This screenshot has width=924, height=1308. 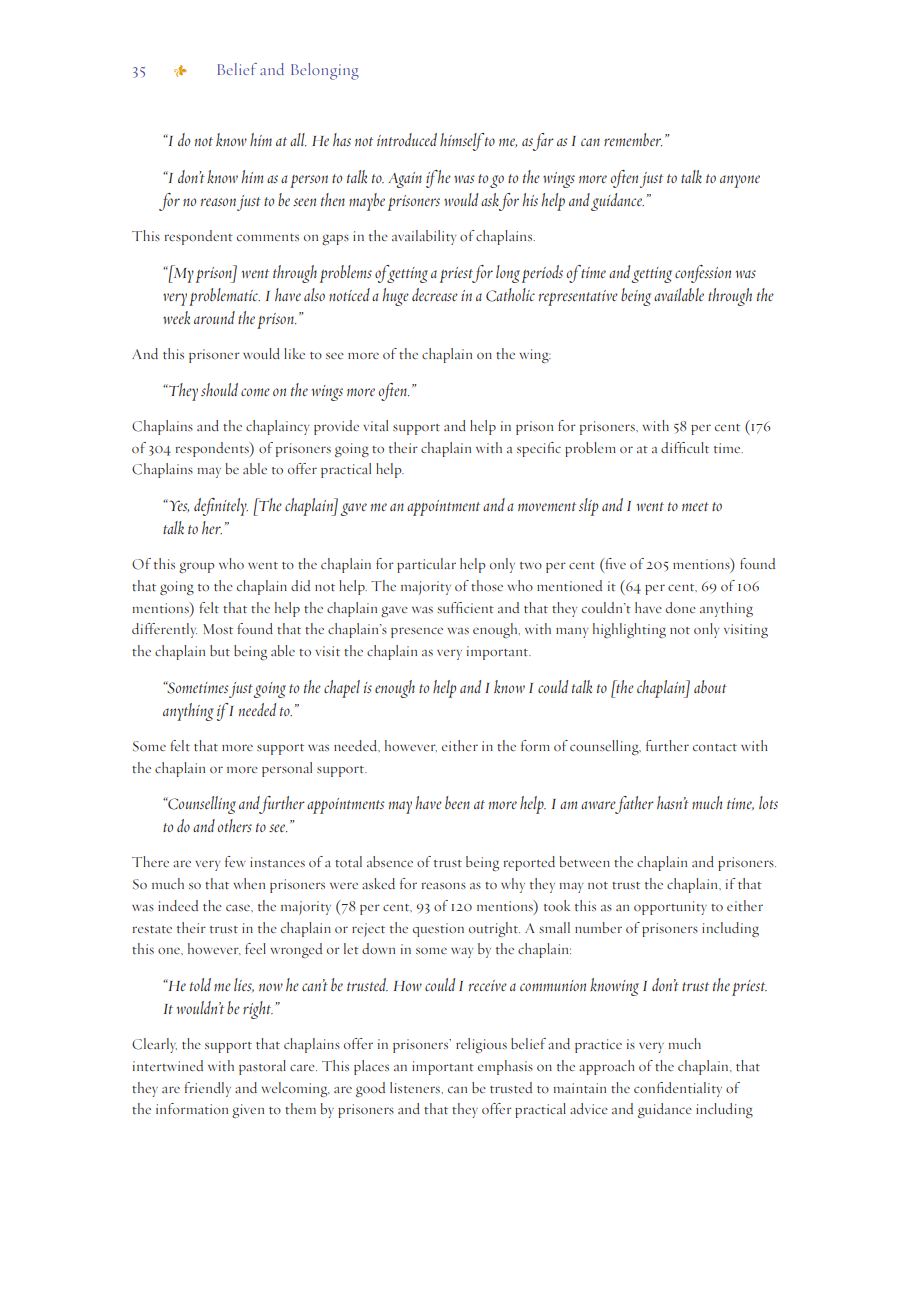 What do you see at coordinates (457, 802) in the screenshot?
I see `been` at bounding box center [457, 802].
